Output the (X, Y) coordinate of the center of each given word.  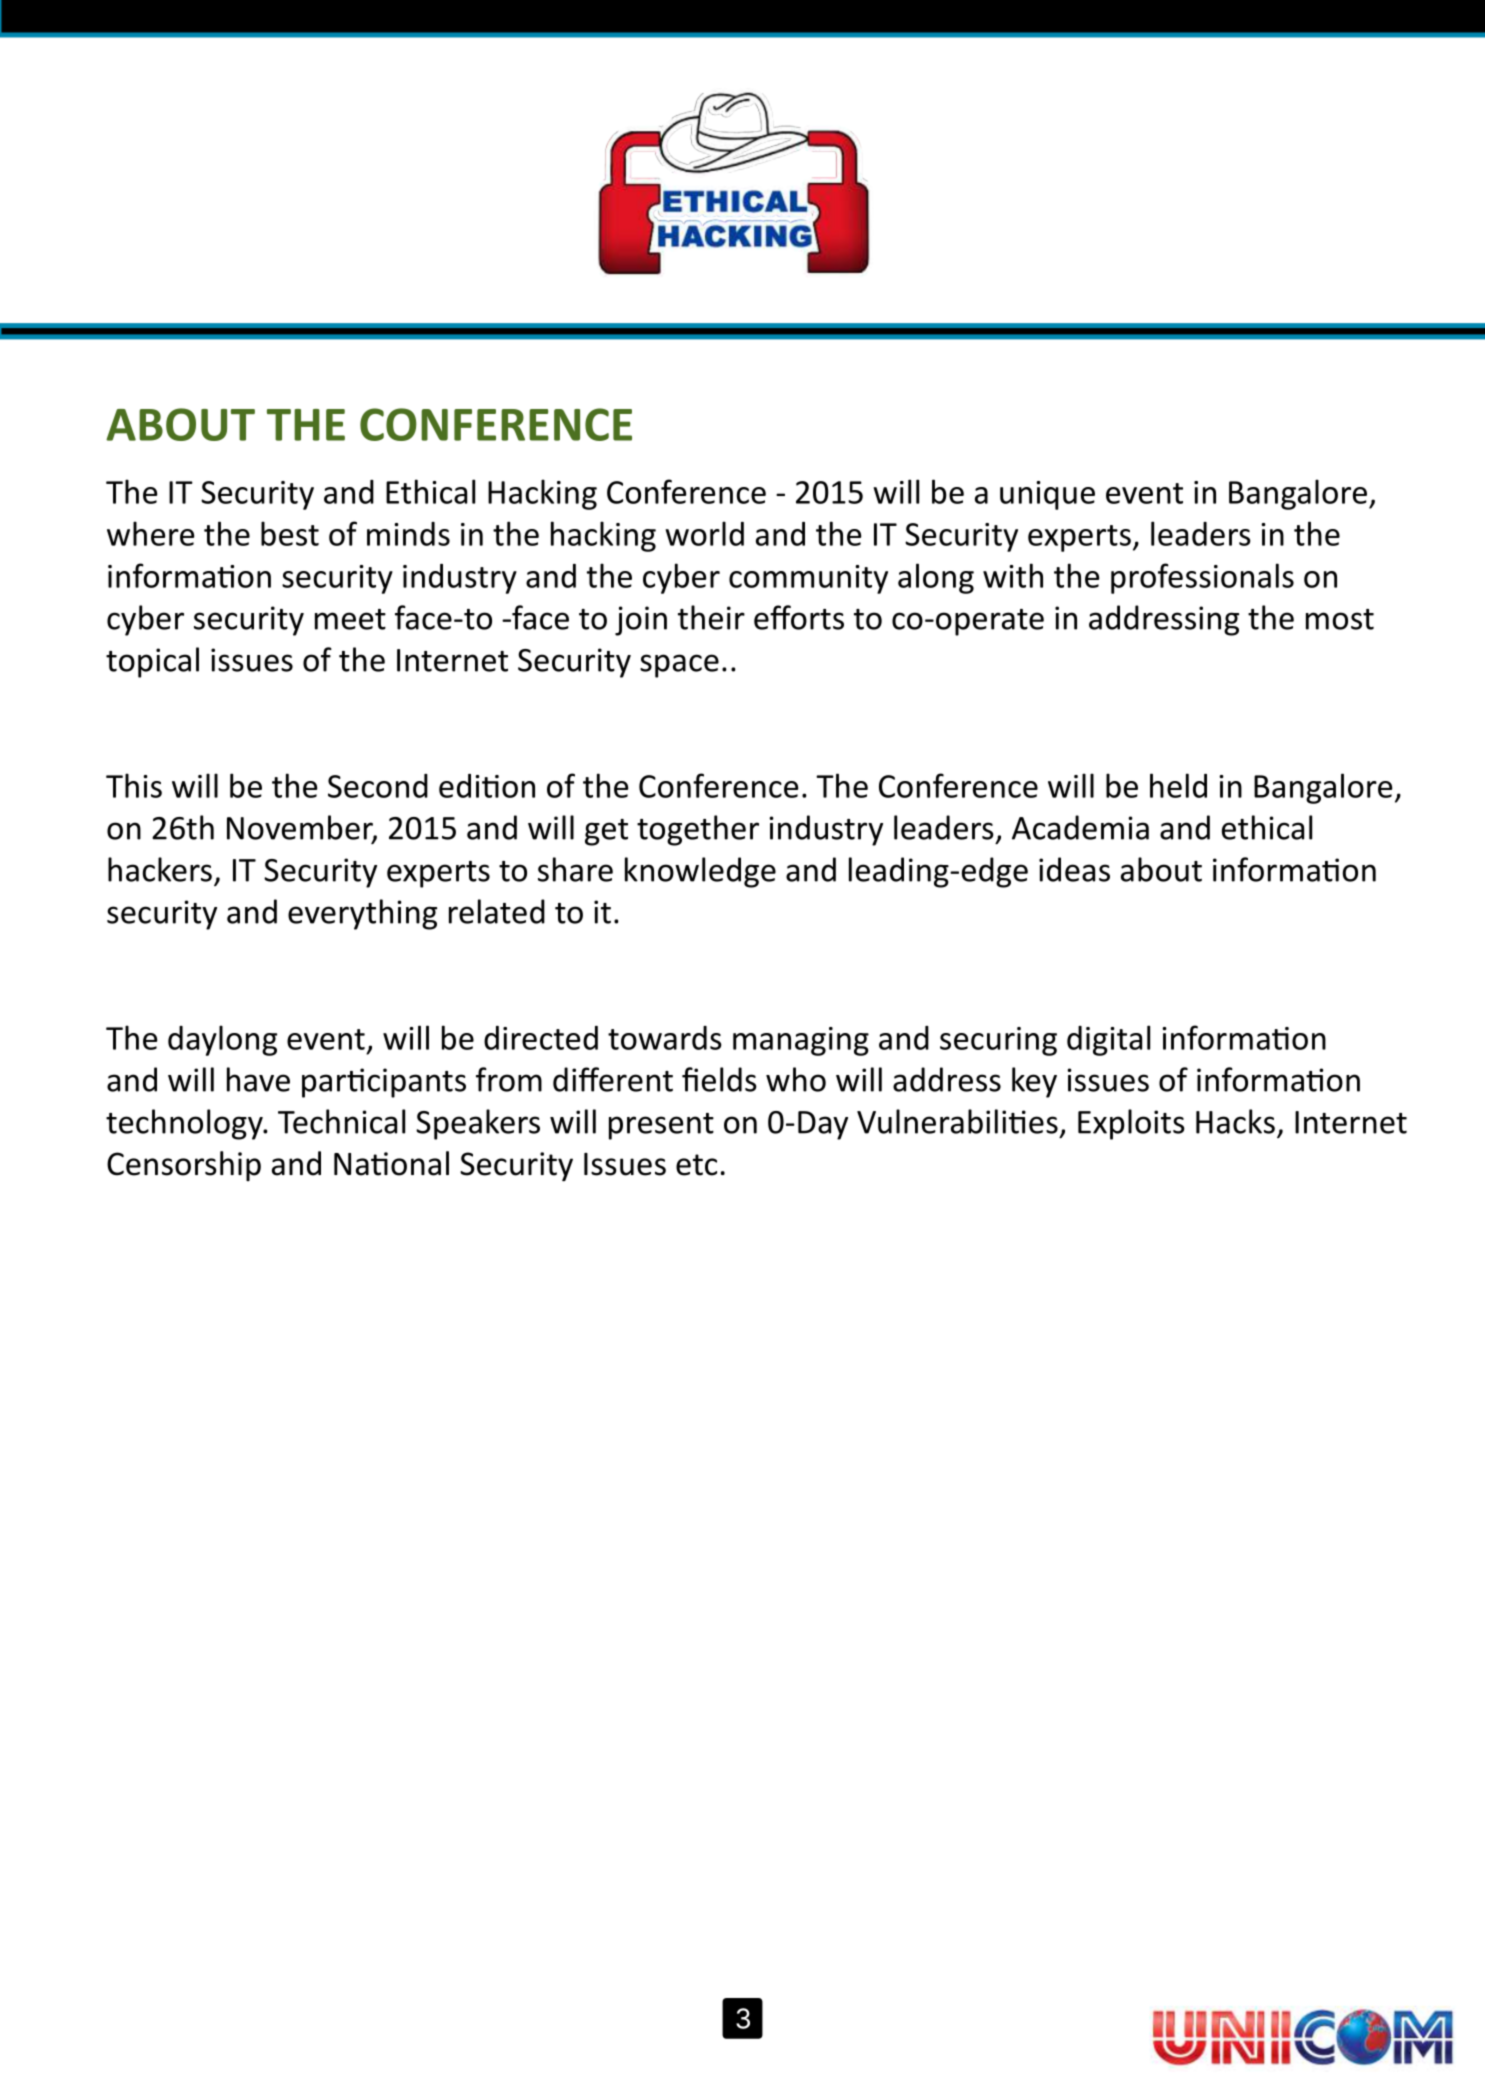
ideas (1074, 869)
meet (350, 619)
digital (1108, 1040)
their (711, 617)
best (290, 533)
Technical (341, 1121)
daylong (222, 1040)
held (1178, 785)
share (575, 869)
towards (665, 1038)
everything (362, 914)
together (698, 830)
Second (378, 786)
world (704, 533)
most (1340, 619)
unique (1047, 495)
